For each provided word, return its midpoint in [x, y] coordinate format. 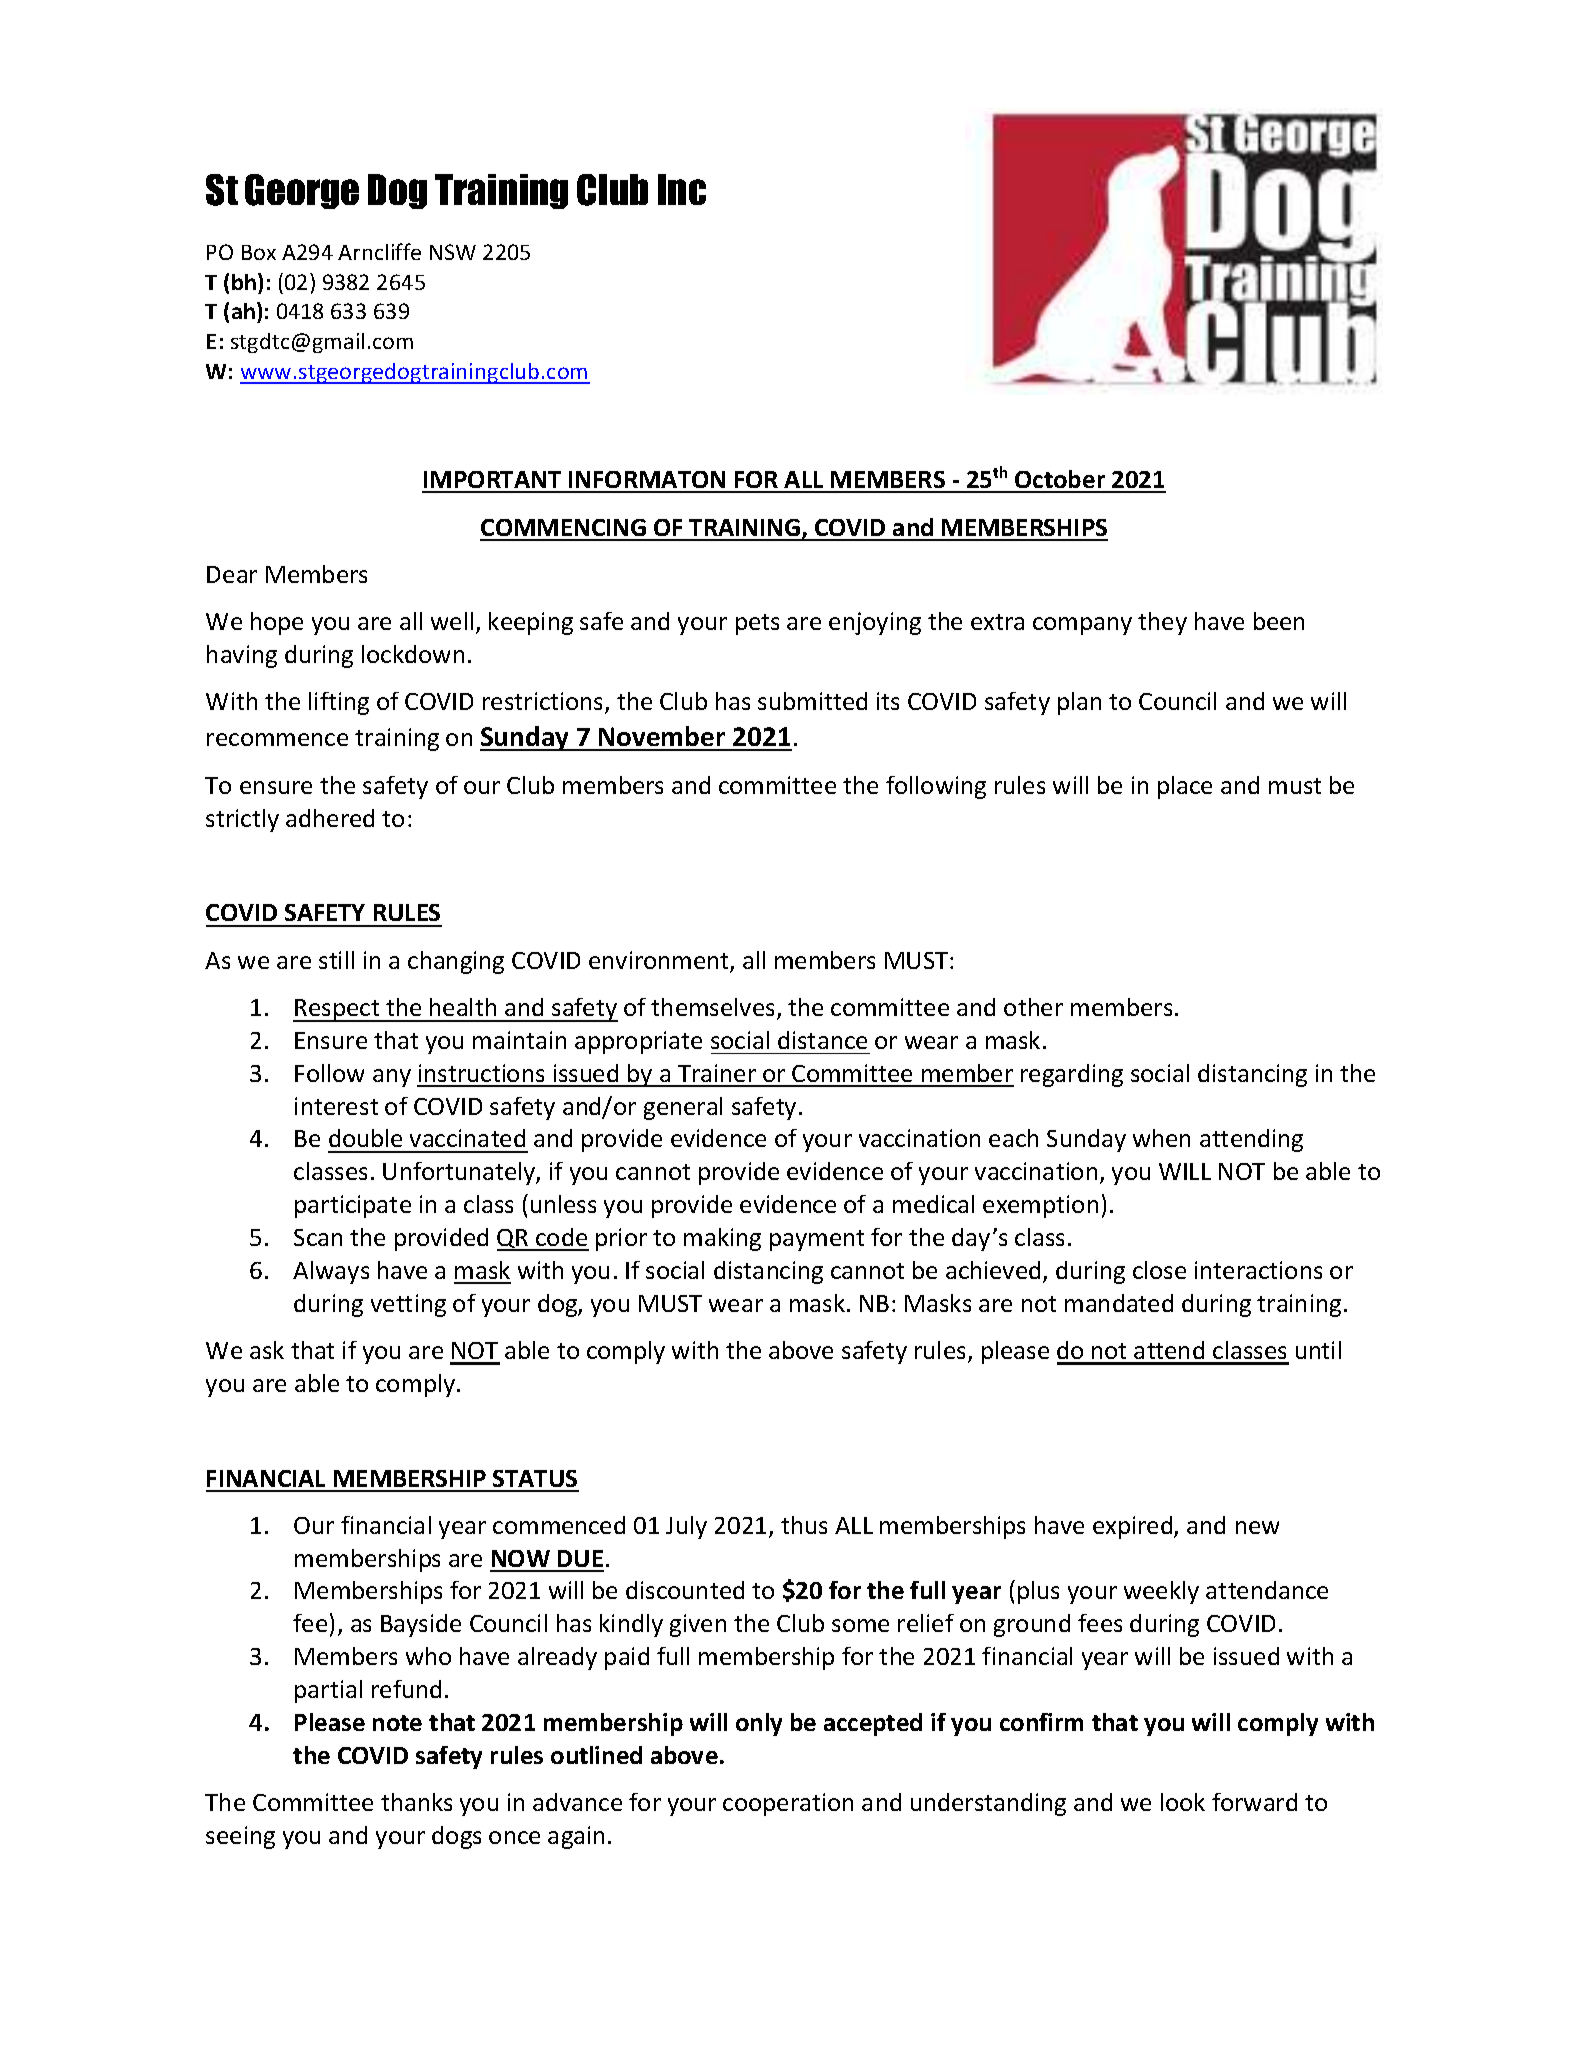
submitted [812, 701]
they [1162, 623]
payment [817, 1240]
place [1185, 787]
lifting [339, 703]
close [1159, 1270]
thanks [416, 1802]
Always [331, 1272]
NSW [453, 252]
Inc [682, 189]
